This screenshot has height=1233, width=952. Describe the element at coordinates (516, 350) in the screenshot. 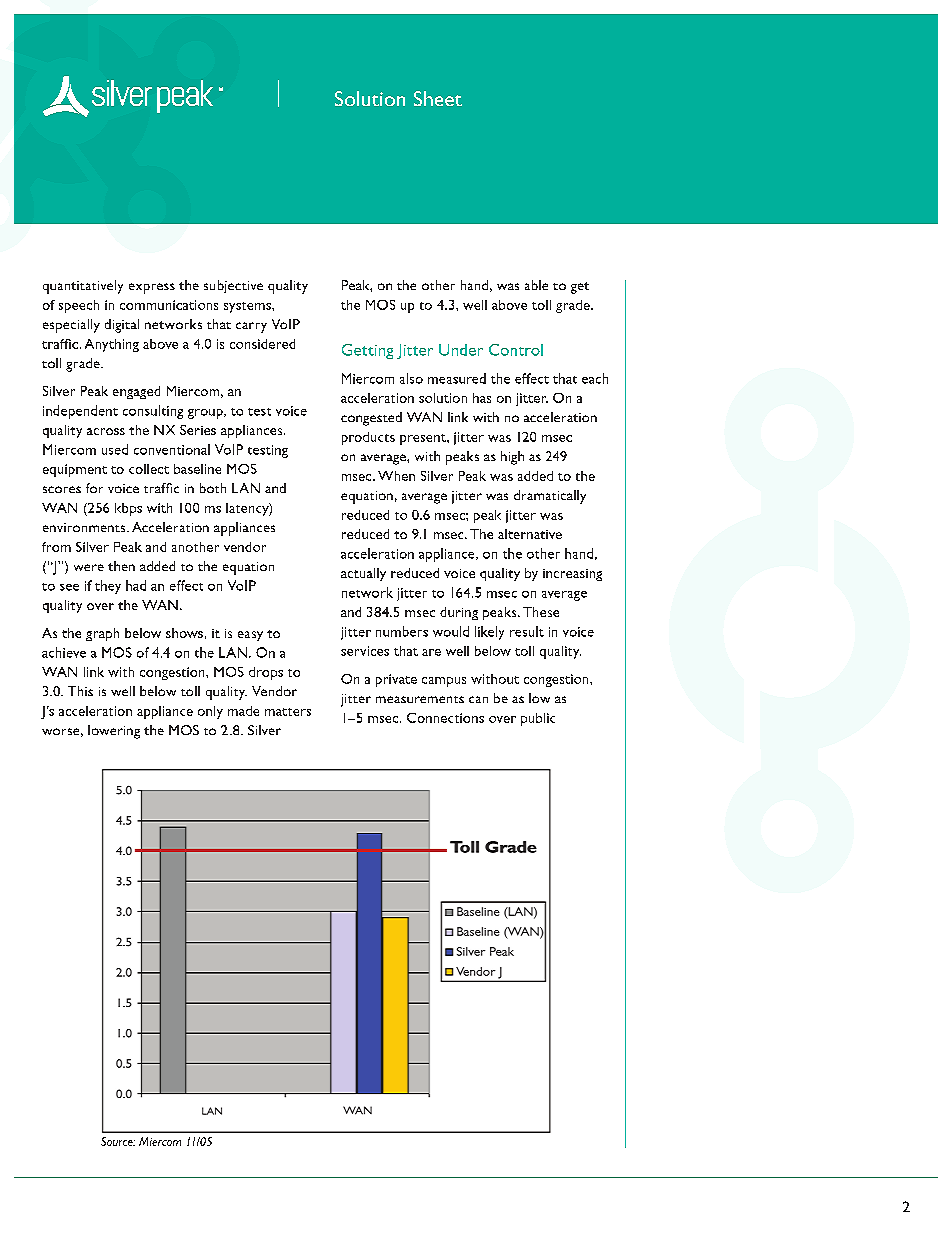

I see `Control` at that location.
